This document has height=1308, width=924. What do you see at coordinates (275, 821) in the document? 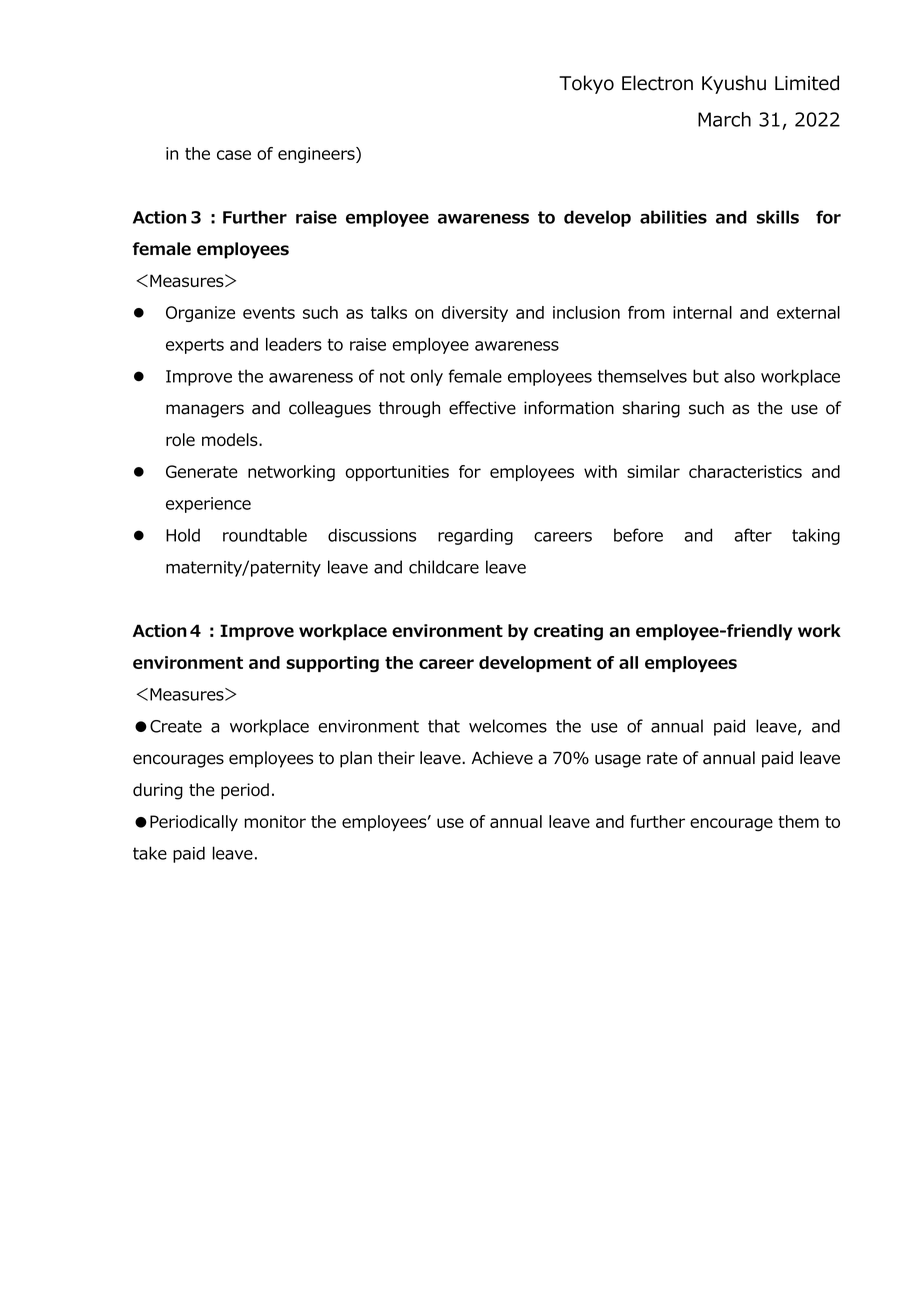
I see `monitor` at bounding box center [275, 821].
